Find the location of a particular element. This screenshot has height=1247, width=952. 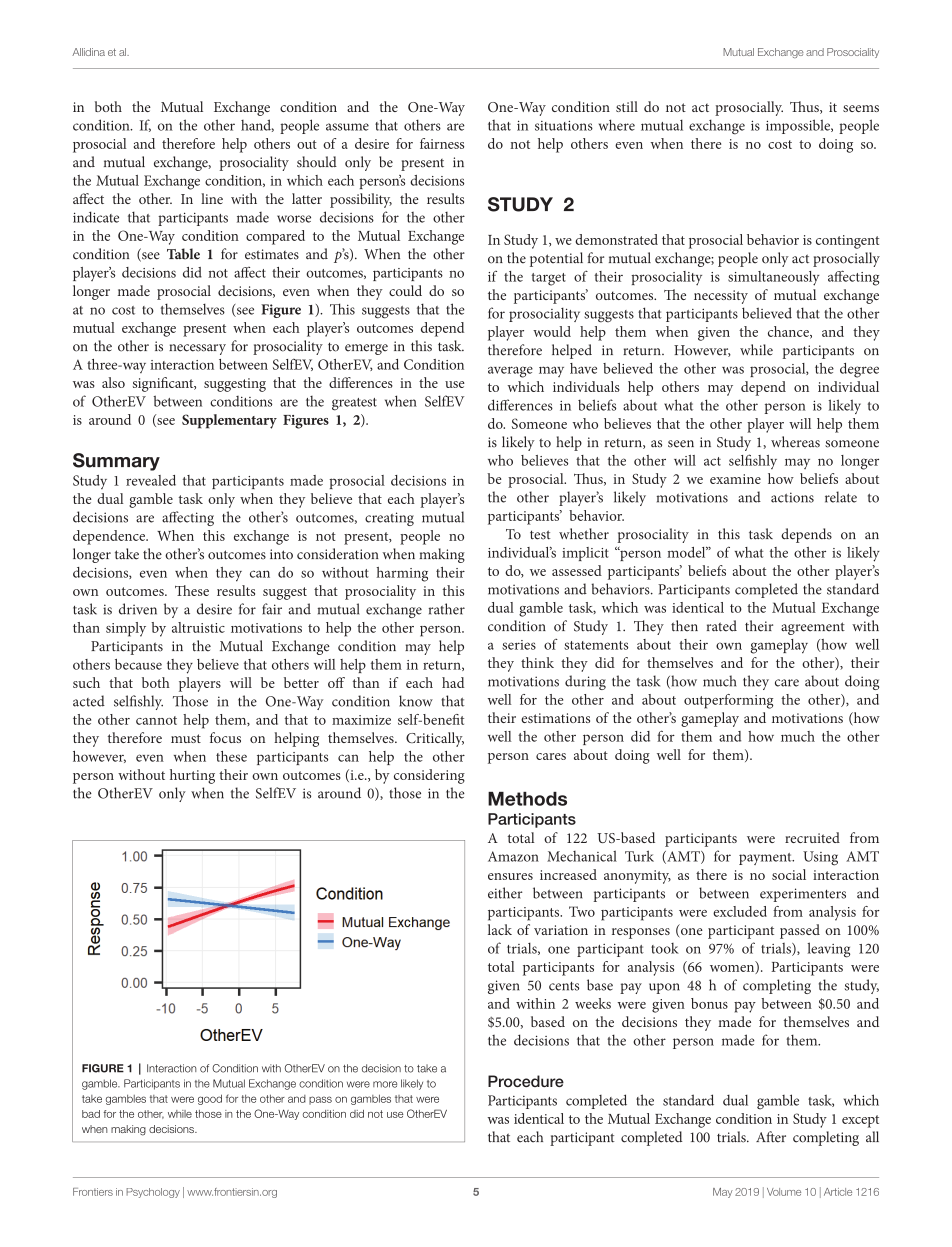

Allidina is located at coordinates (88, 52).
